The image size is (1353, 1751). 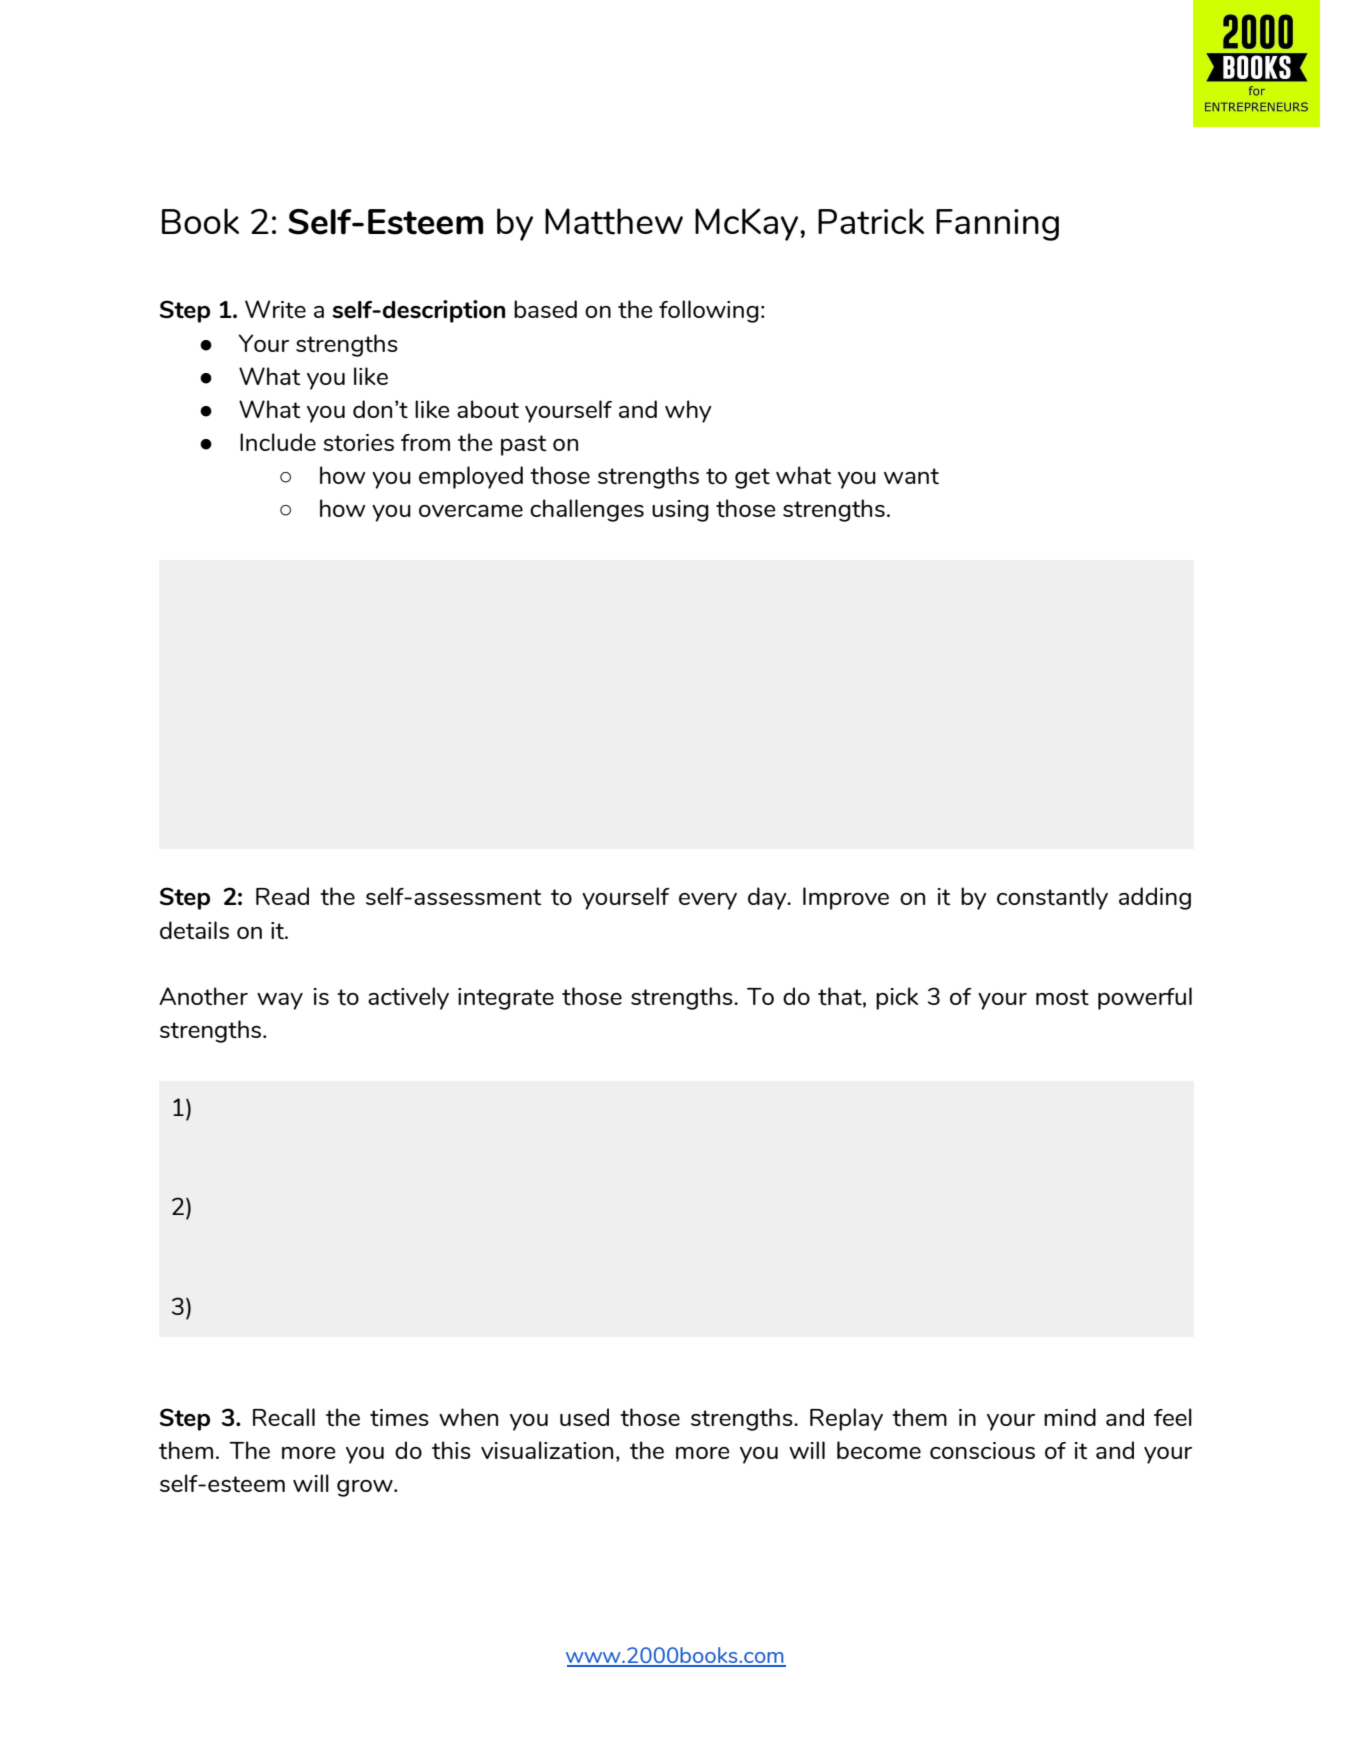 What do you see at coordinates (275, 309) in the page?
I see `Write` at bounding box center [275, 309].
